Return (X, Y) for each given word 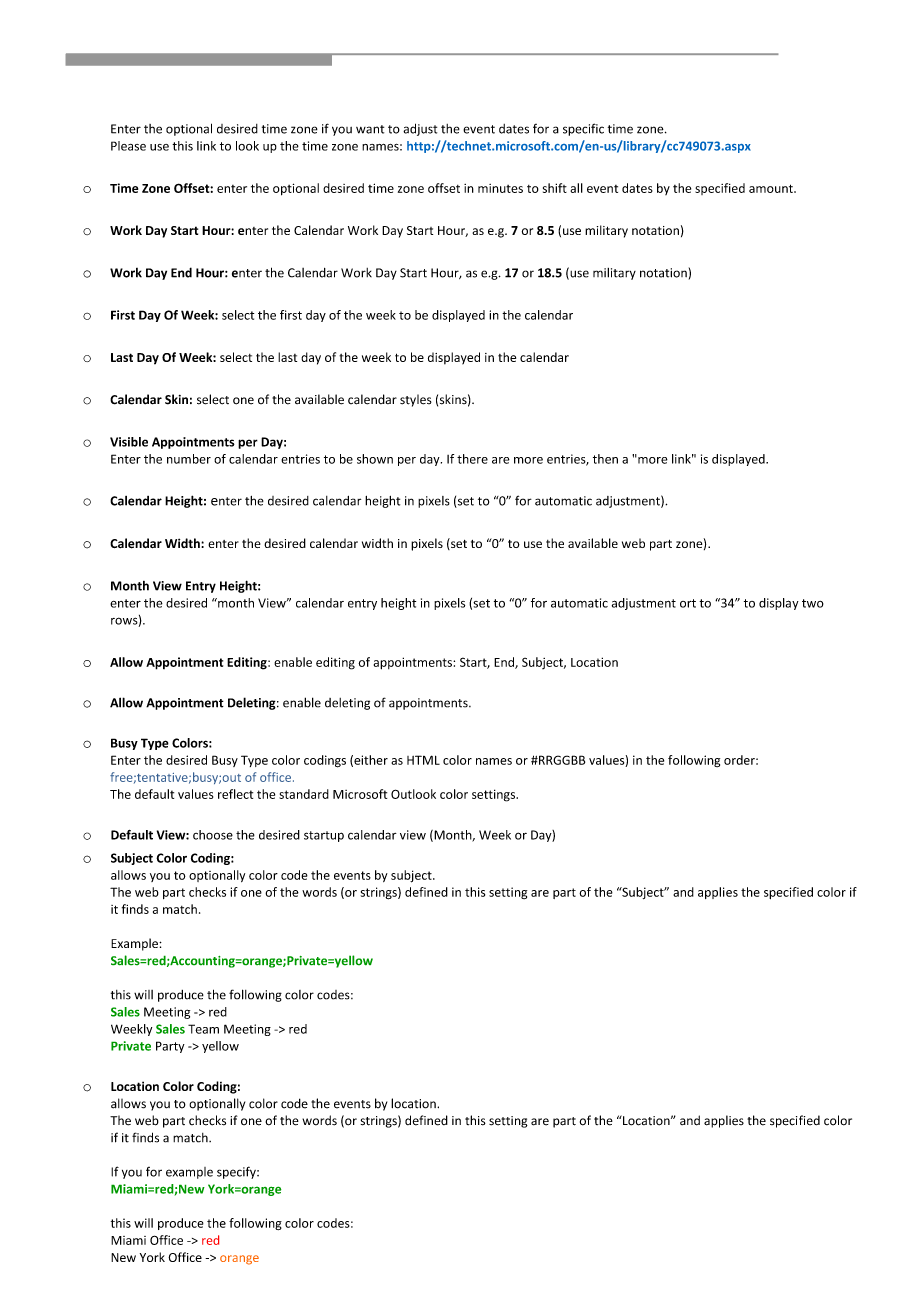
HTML (423, 760)
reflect (235, 794)
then (605, 459)
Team (203, 1029)
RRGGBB (561, 760)
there (472, 459)
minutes (500, 188)
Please (128, 146)
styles (416, 400)
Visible (129, 442)
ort (688, 603)
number (189, 459)
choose (213, 835)
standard (304, 794)
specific (583, 129)
